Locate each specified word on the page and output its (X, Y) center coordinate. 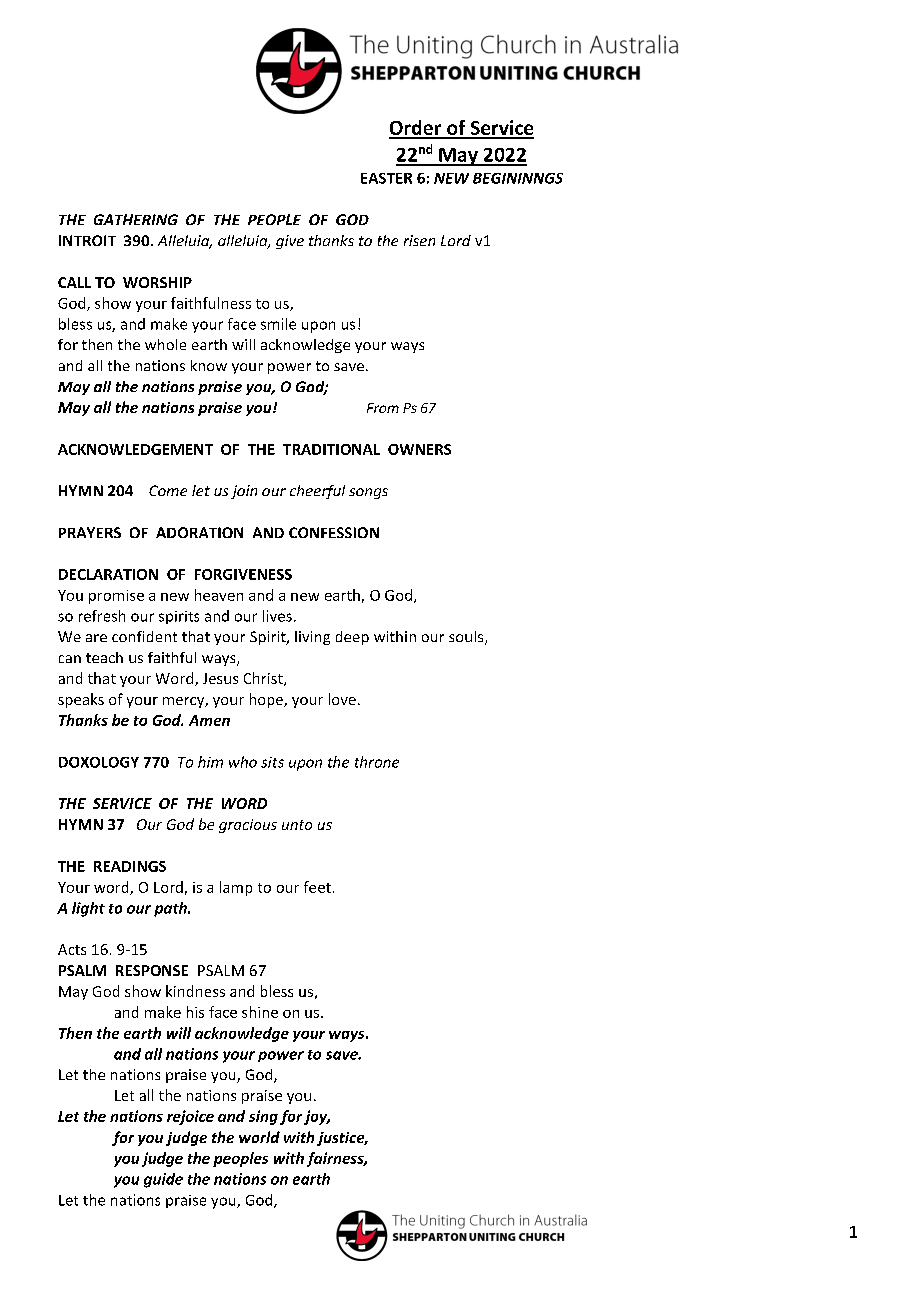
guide (163, 1180)
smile (278, 324)
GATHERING (136, 219)
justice (342, 1139)
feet (317, 887)
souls (467, 638)
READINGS (130, 866)
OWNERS (419, 449)
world (259, 1137)
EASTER (386, 178)
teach (104, 657)
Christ (264, 679)
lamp (236, 888)
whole (165, 344)
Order (416, 129)
